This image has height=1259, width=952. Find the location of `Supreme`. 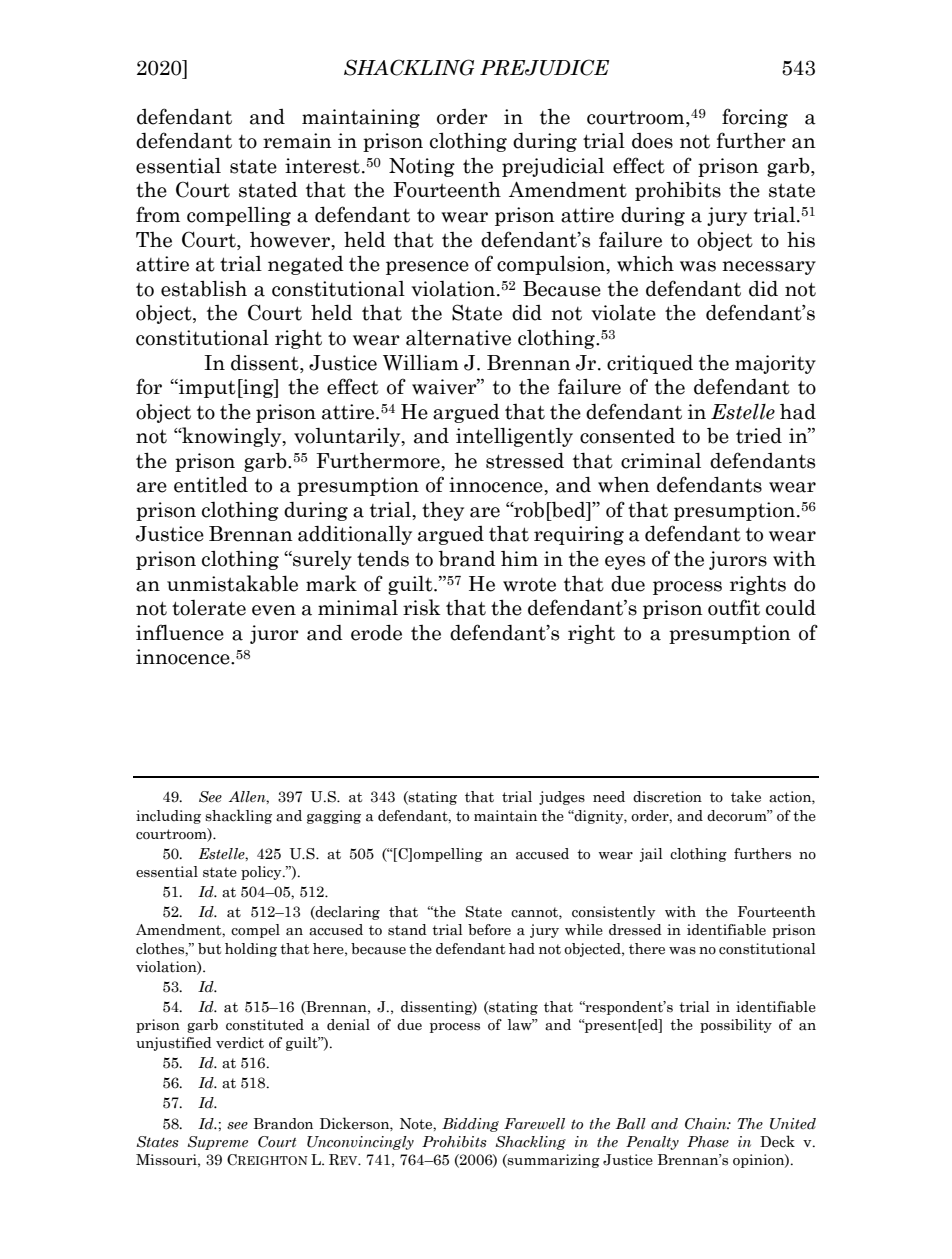

Supreme is located at coordinates (217, 1143).
